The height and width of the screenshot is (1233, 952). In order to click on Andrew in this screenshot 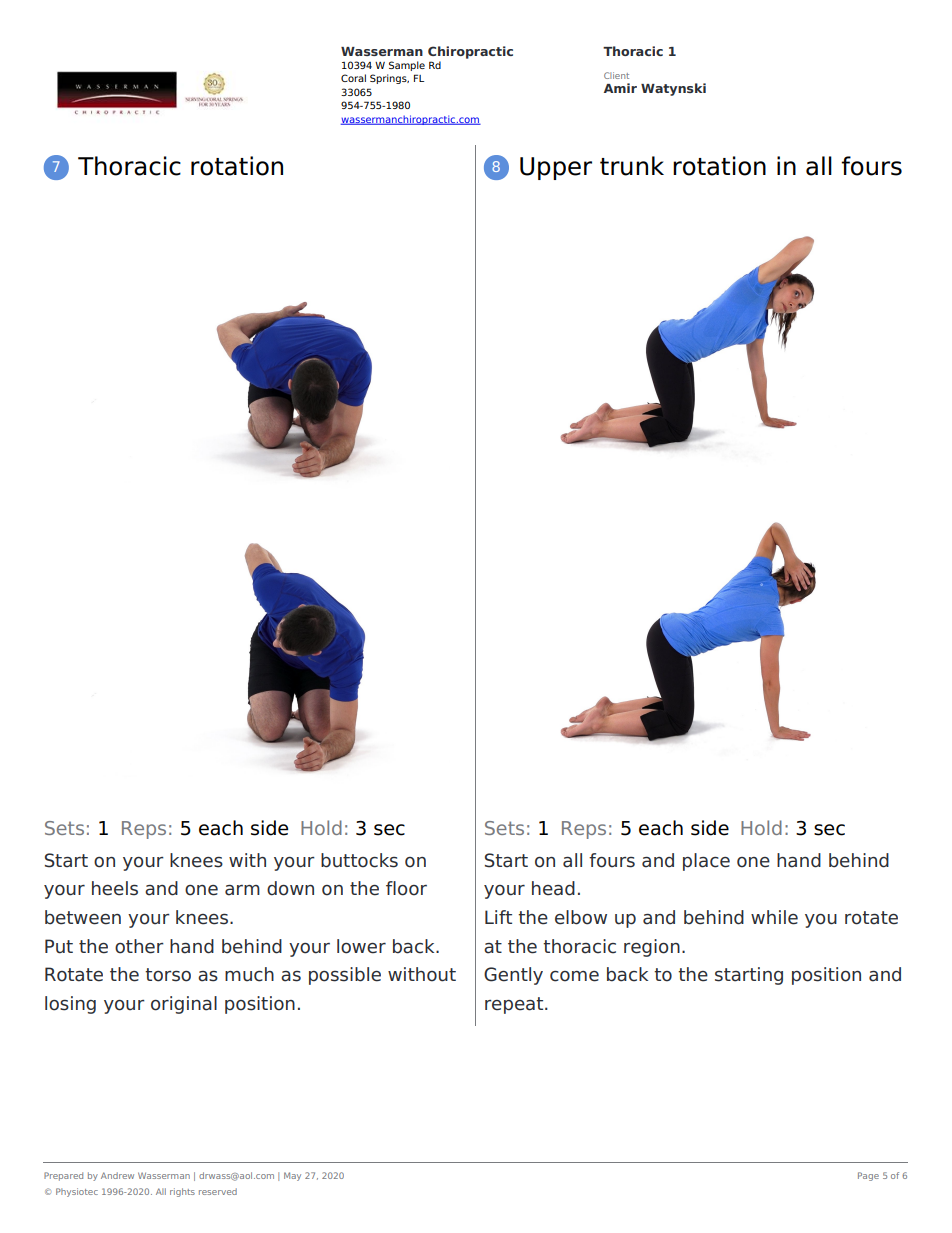, I will do `click(117, 1175)`.
